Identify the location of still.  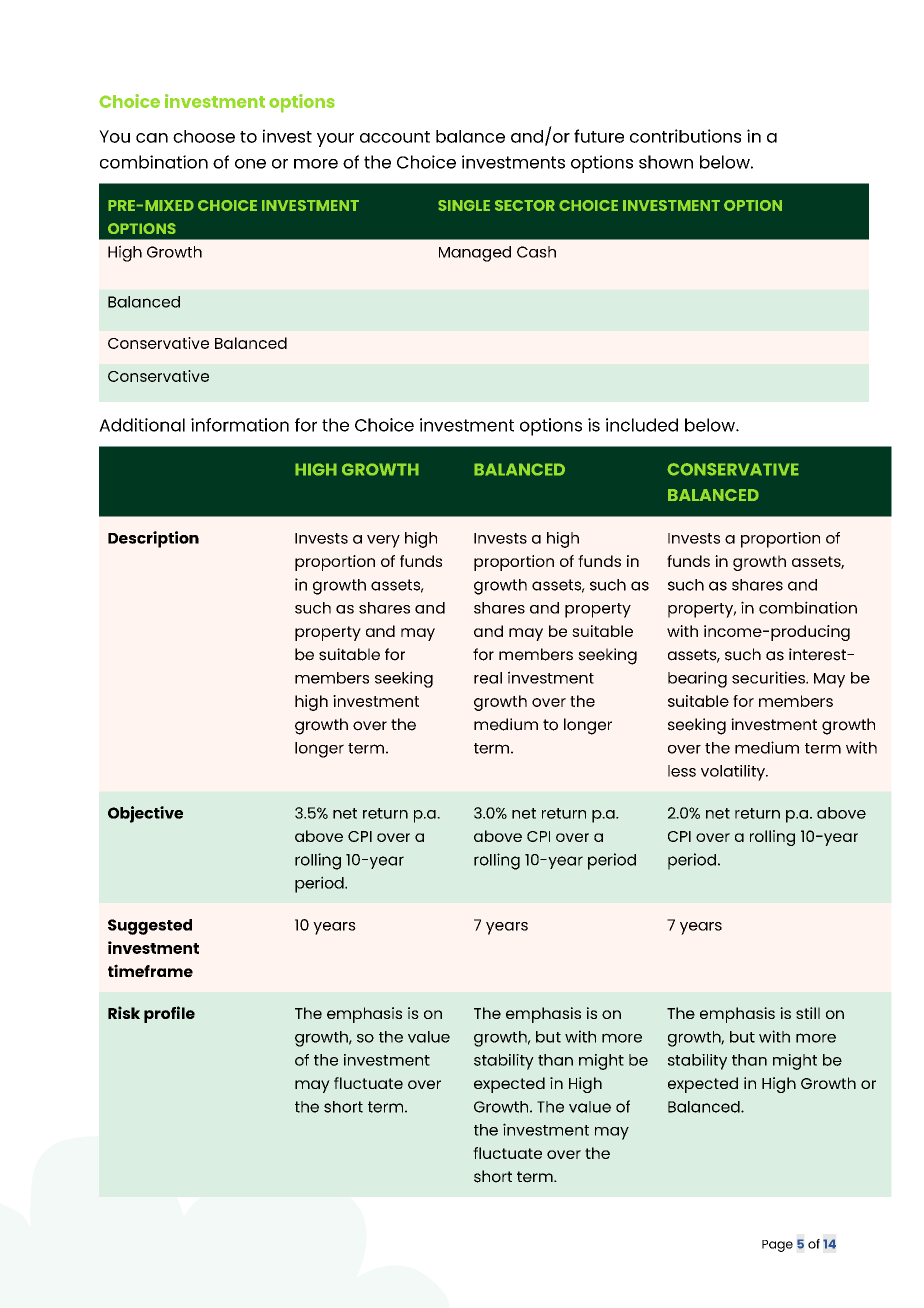
(808, 1013).
